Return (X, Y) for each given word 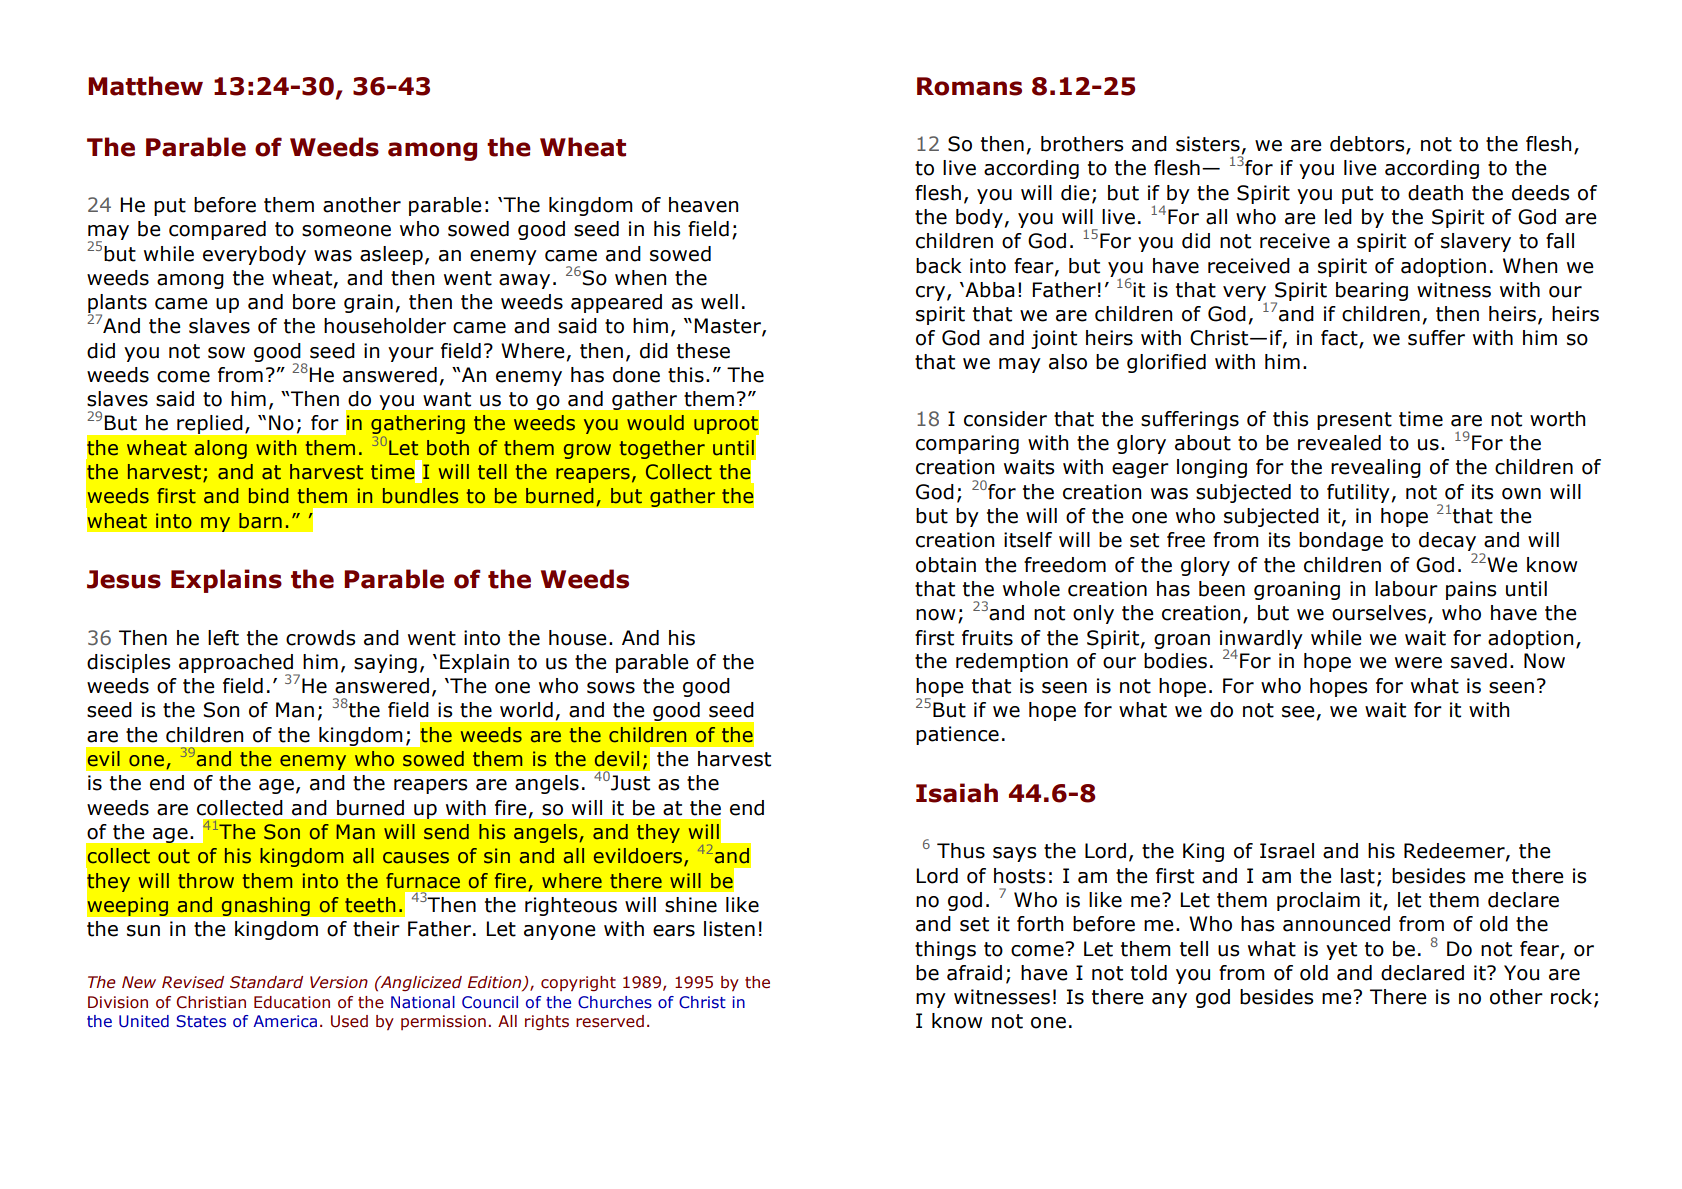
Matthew (145, 86)
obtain (946, 565)
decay (1447, 543)
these (703, 351)
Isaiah (957, 793)
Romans (969, 86)
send (446, 832)
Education (292, 1002)
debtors (1368, 145)
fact (1340, 339)
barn (260, 521)
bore (314, 302)
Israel (1287, 851)
